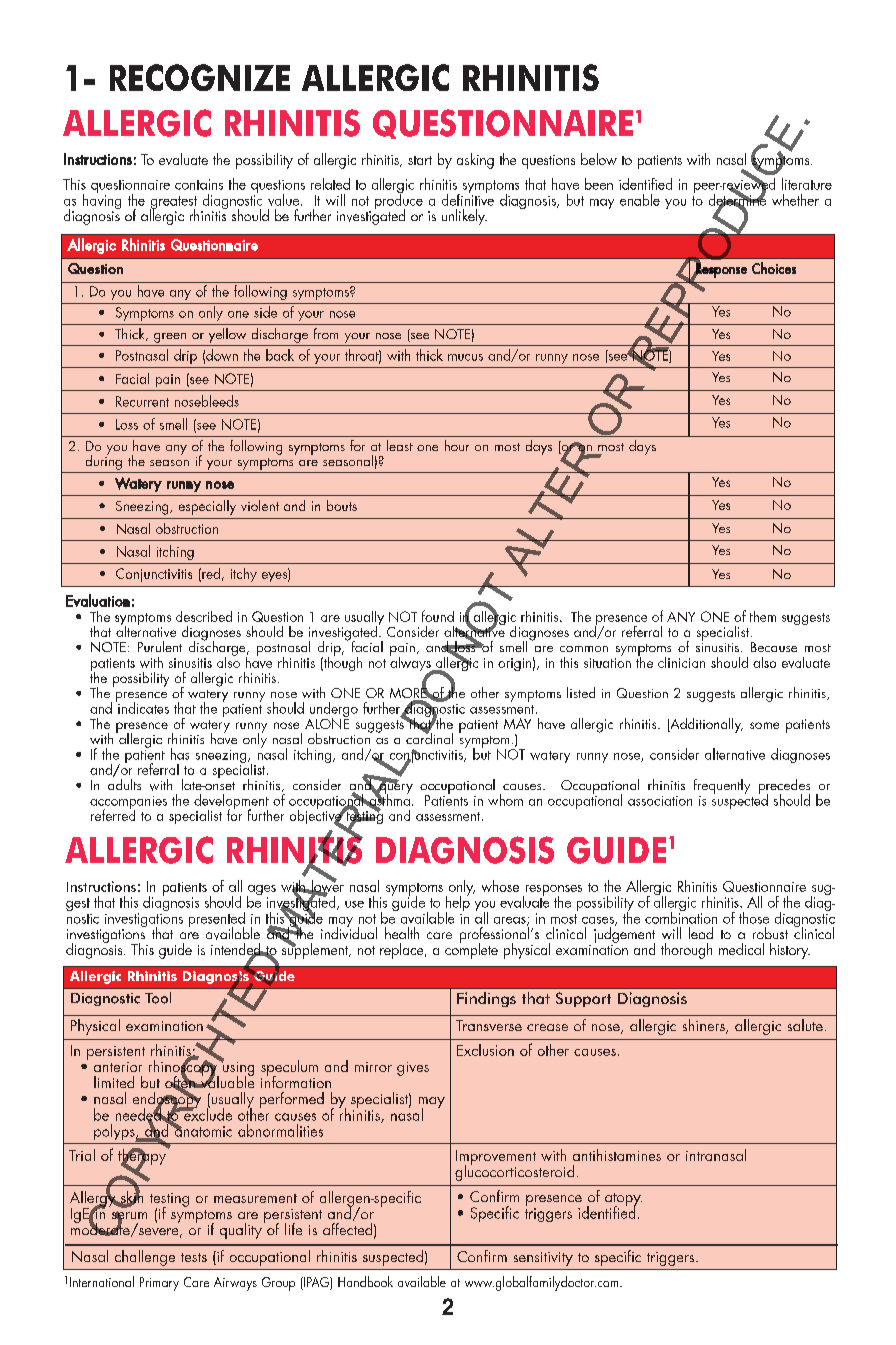 This screenshot has height=1345, width=896. Describe the element at coordinates (429, 737) in the screenshot. I see `cardinal` at that location.
